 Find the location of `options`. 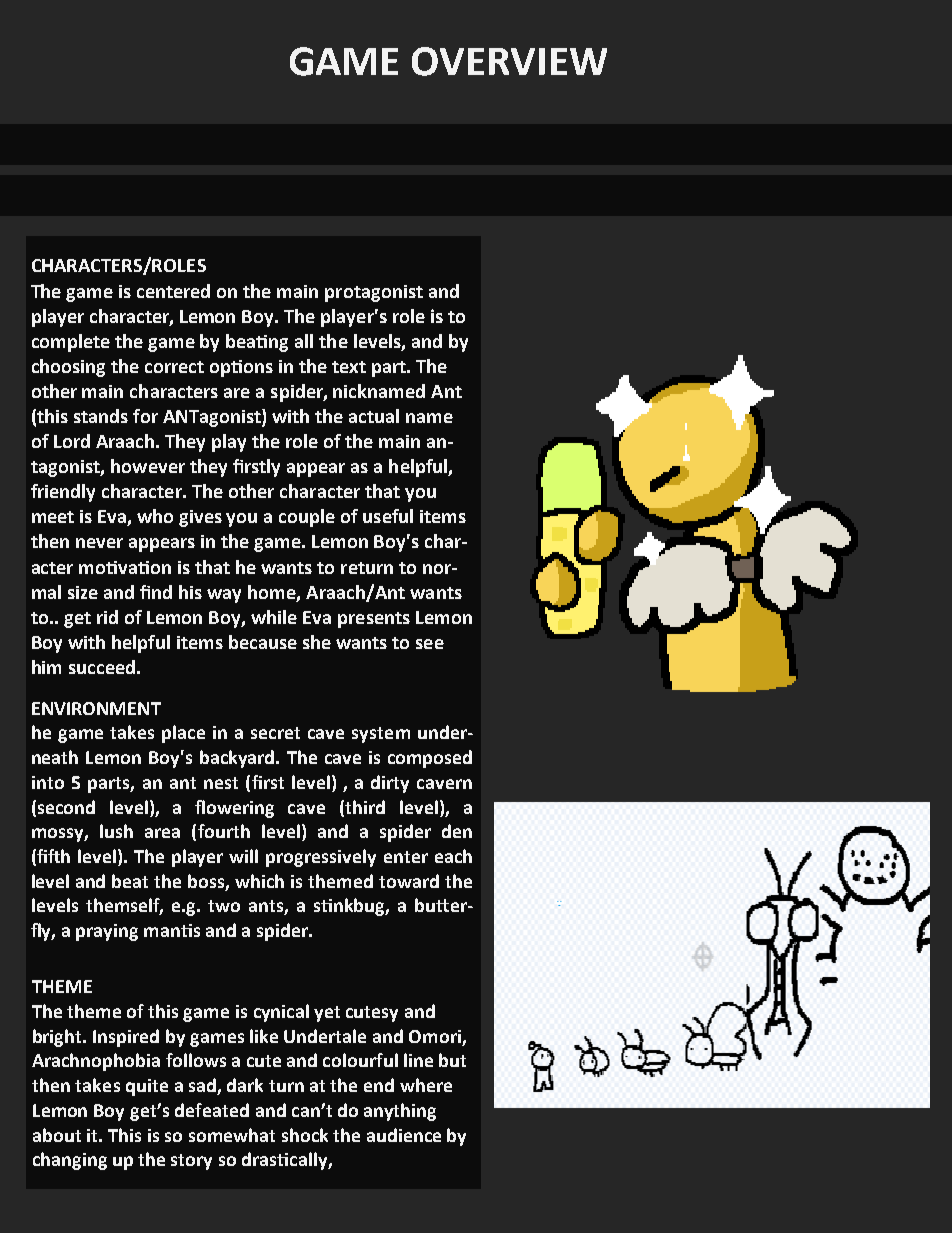

options is located at coordinates (241, 368).
